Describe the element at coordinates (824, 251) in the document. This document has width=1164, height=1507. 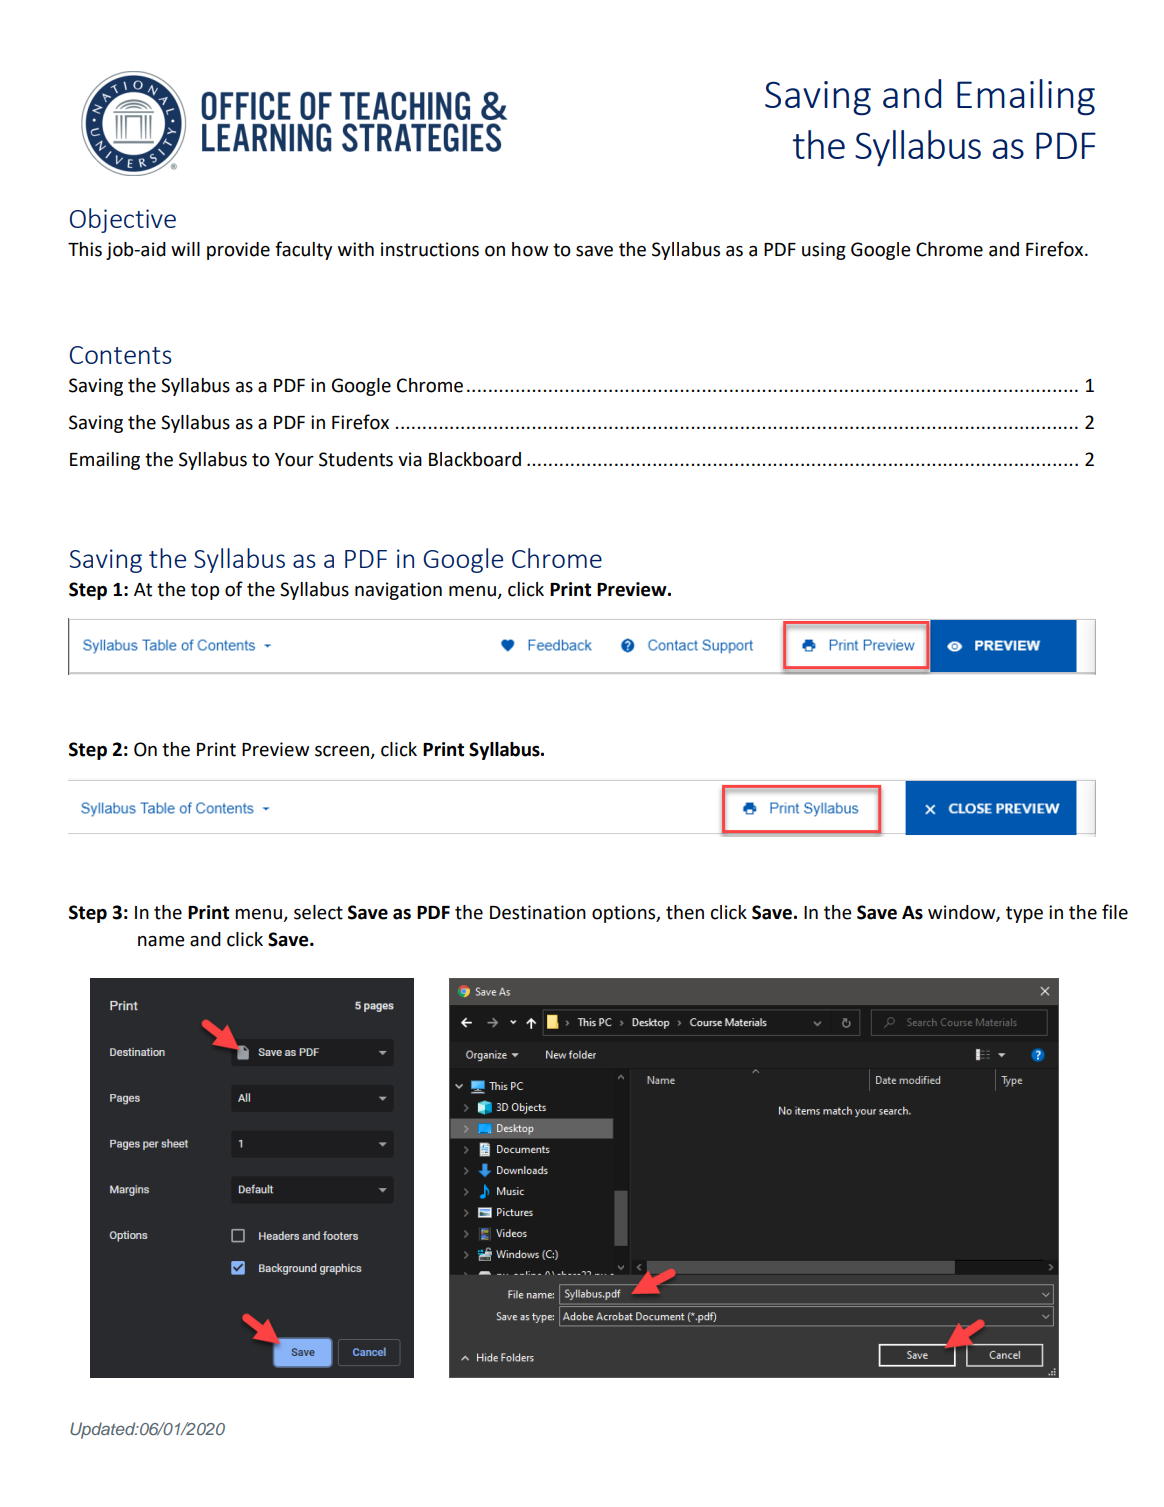
I see `using` at that location.
